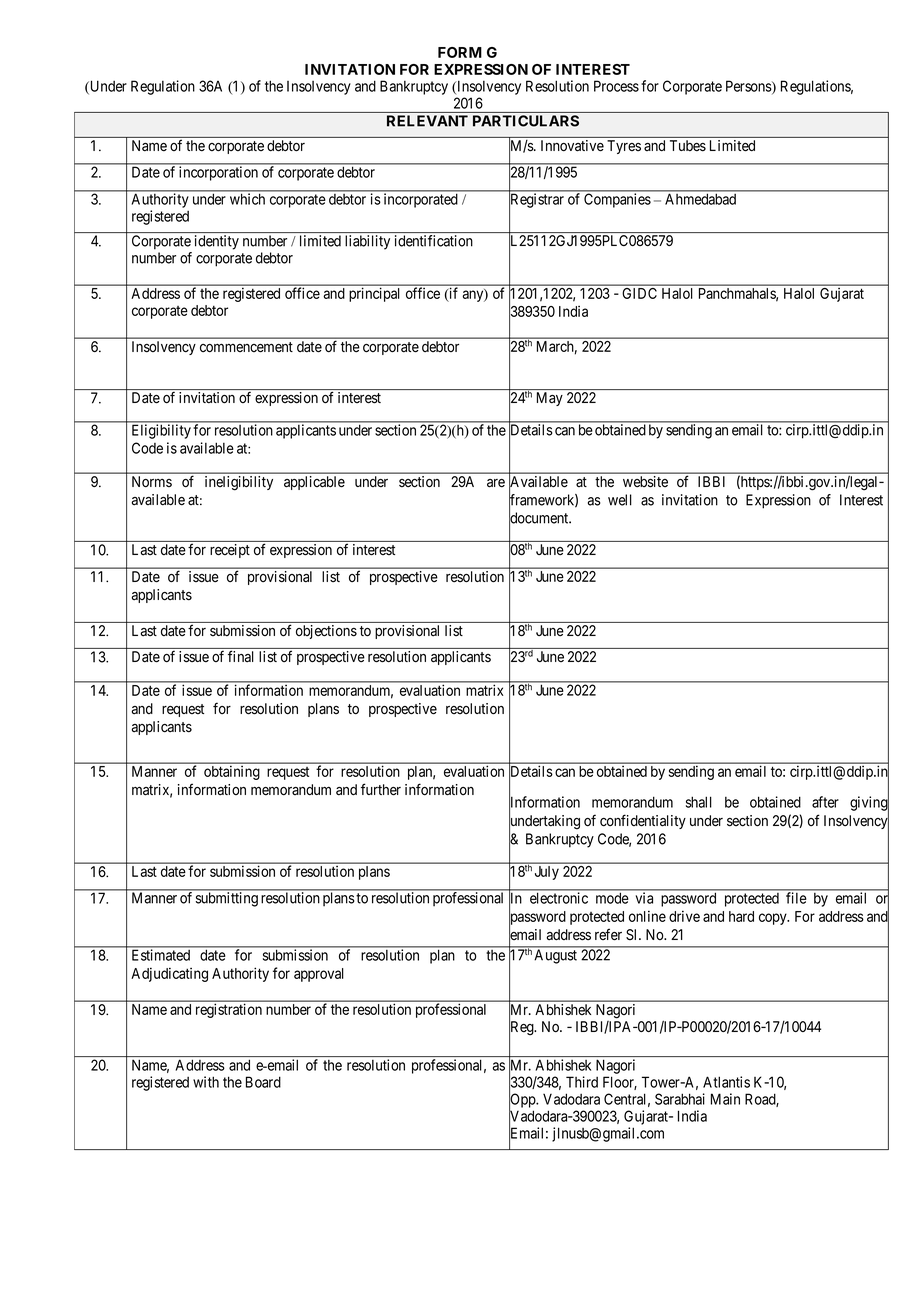 This image has width=924, height=1308. I want to click on submitting, so click(227, 899).
